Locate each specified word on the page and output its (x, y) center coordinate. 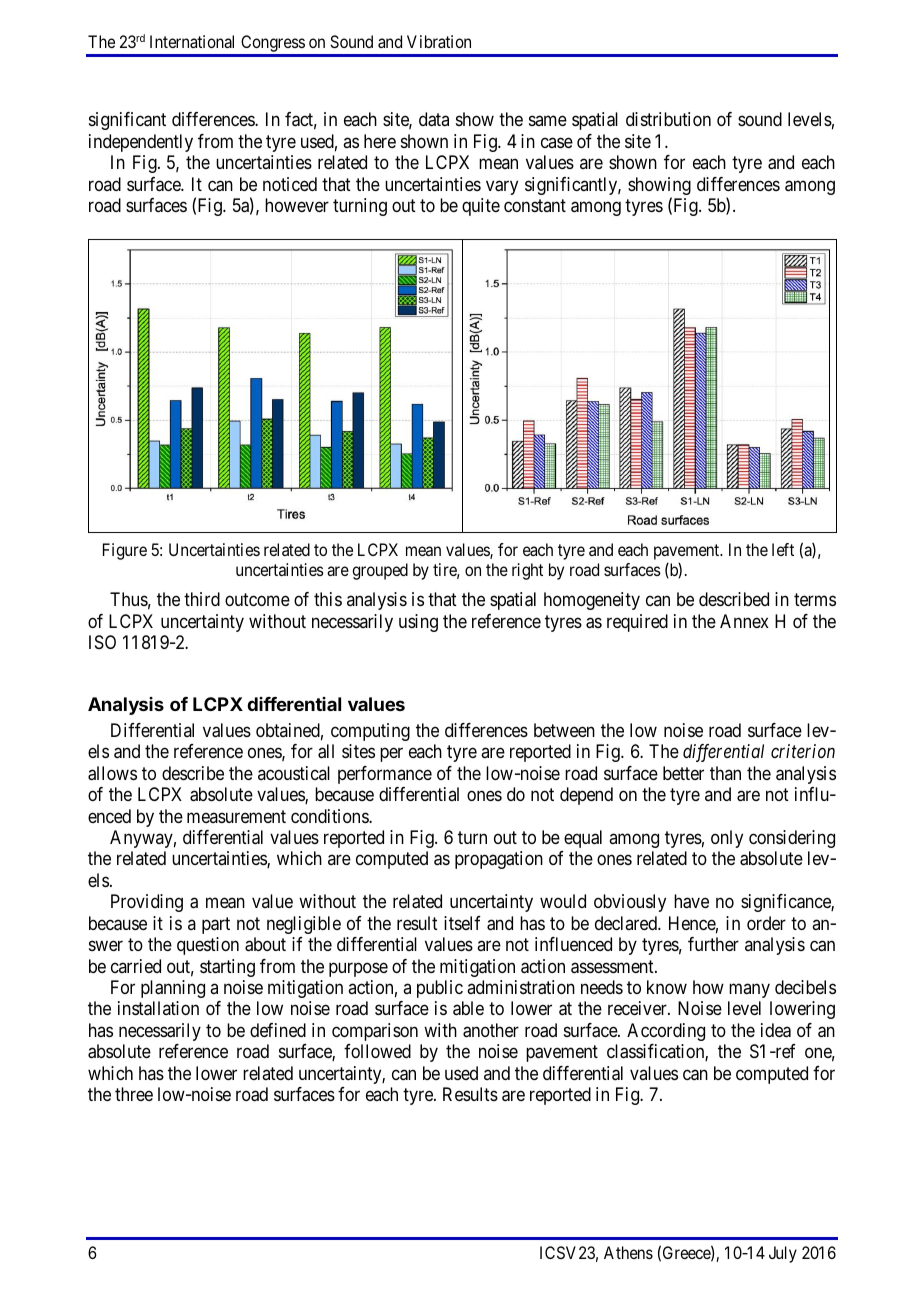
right (527, 571)
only (727, 839)
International (192, 41)
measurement (236, 816)
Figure (125, 551)
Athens (628, 1252)
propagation (499, 860)
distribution (668, 119)
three (134, 1094)
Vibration (439, 41)
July (783, 1254)
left (783, 549)
